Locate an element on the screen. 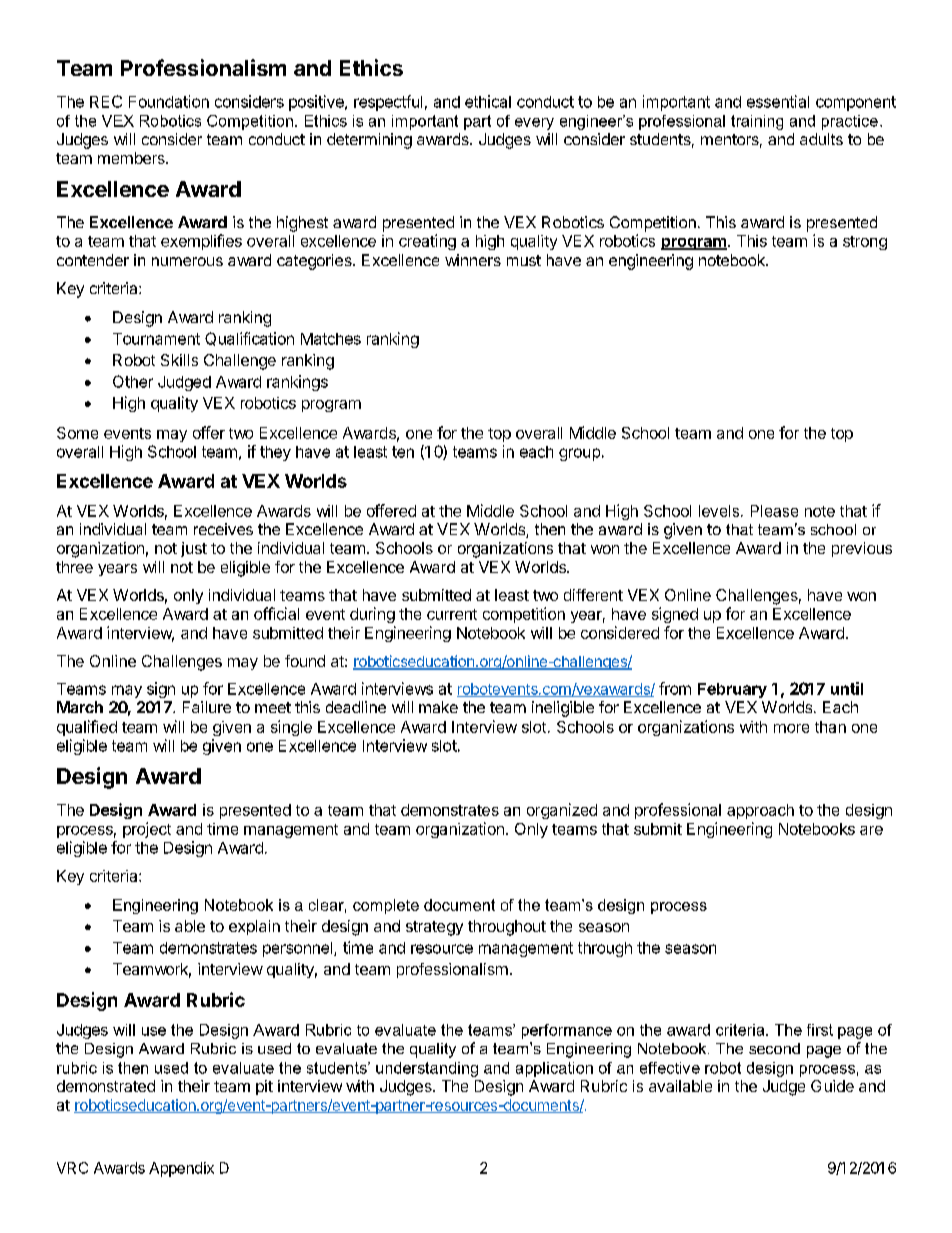 This screenshot has height=1233, width=952. current is located at coordinates (452, 614).
